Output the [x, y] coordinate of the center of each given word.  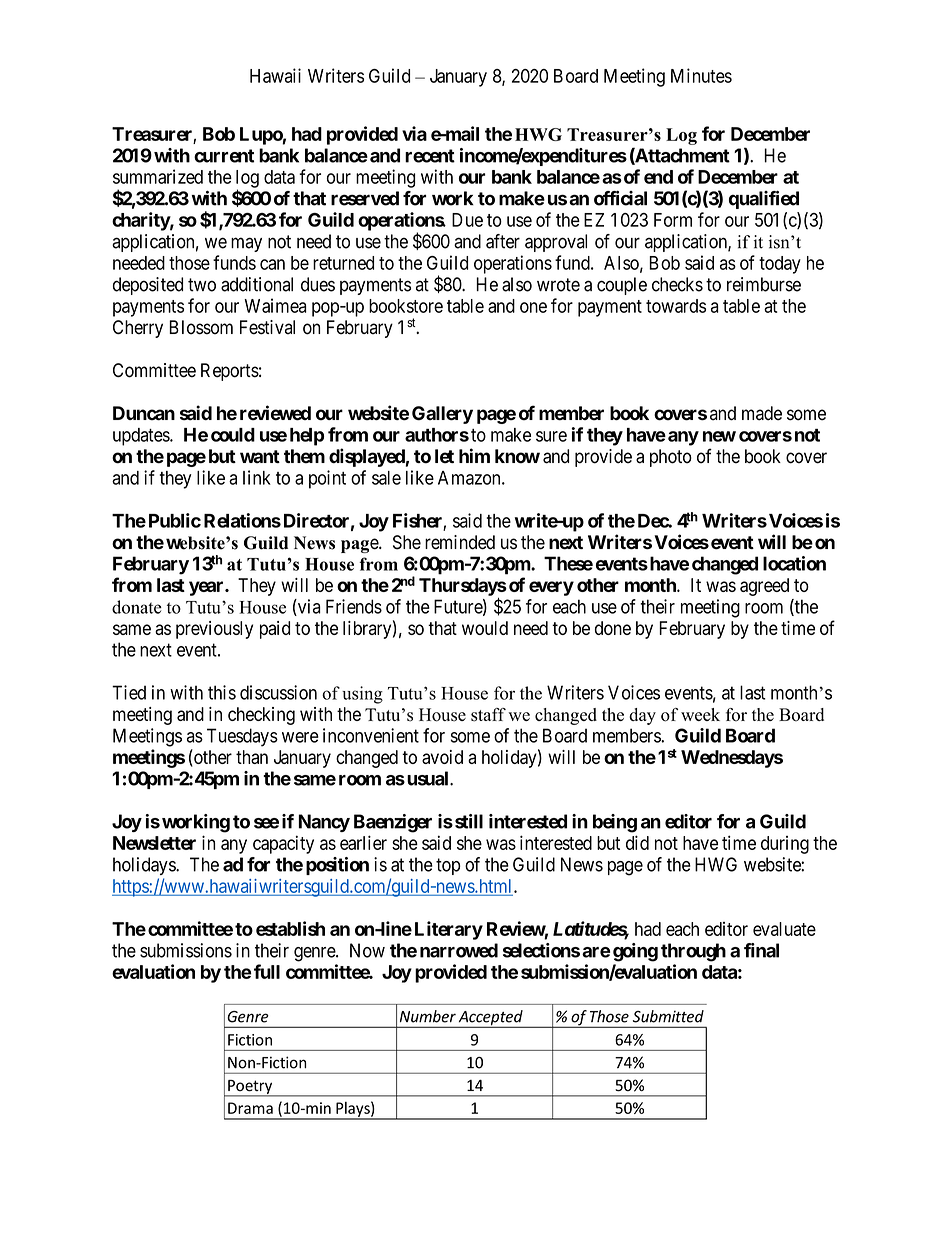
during [785, 845]
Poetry [250, 1088]
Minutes [701, 75]
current [224, 156]
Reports [230, 372]
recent [430, 156]
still [469, 821]
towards [676, 306]
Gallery [442, 415]
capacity [283, 844]
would [485, 628]
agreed [764, 587]
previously [214, 630]
